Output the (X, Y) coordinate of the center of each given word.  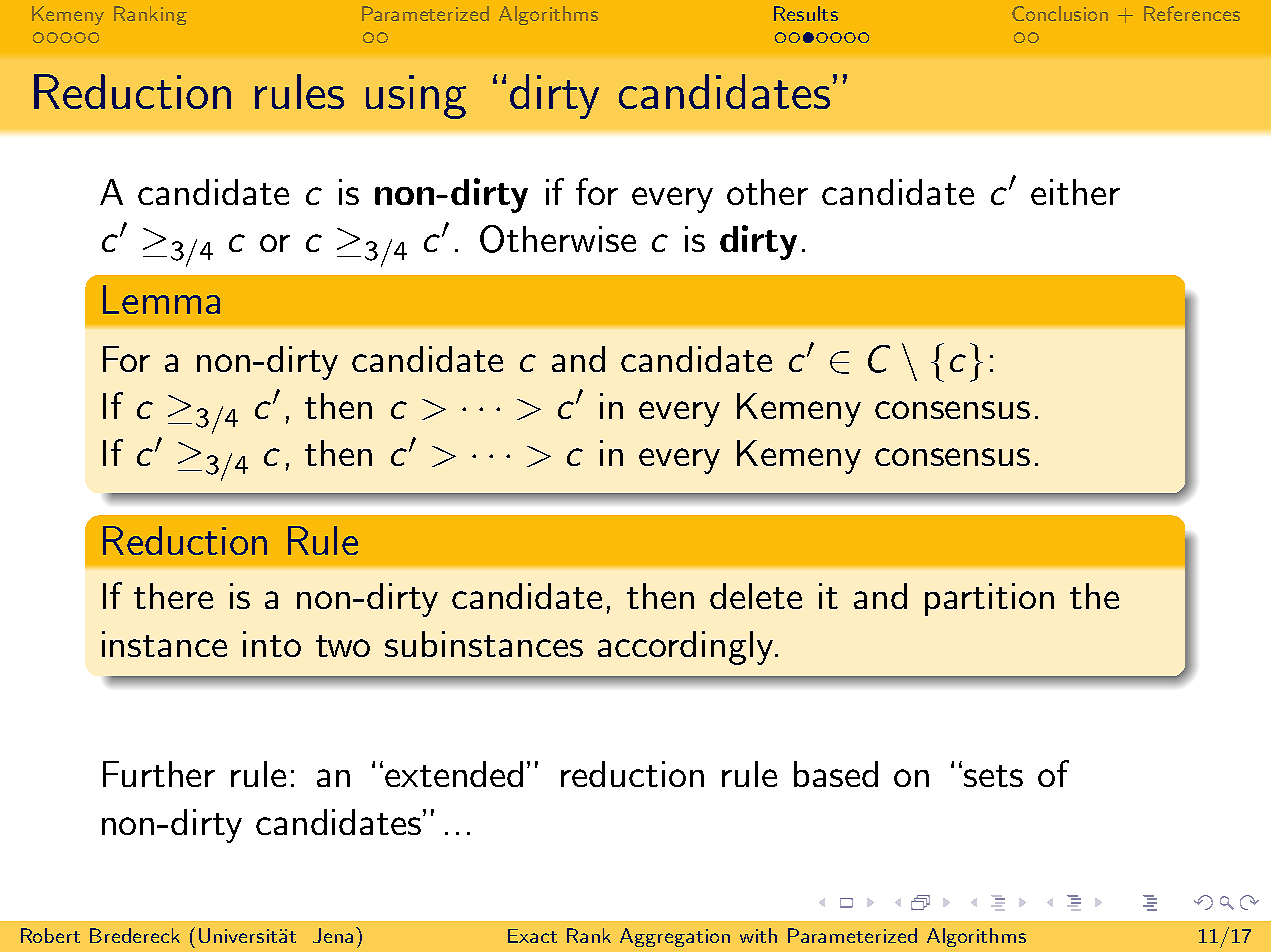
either (1075, 192)
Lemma (161, 299)
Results (806, 13)
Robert (50, 935)
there (173, 596)
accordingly (687, 648)
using (416, 97)
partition (989, 599)
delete (756, 596)
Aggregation (675, 937)
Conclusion (1060, 13)
